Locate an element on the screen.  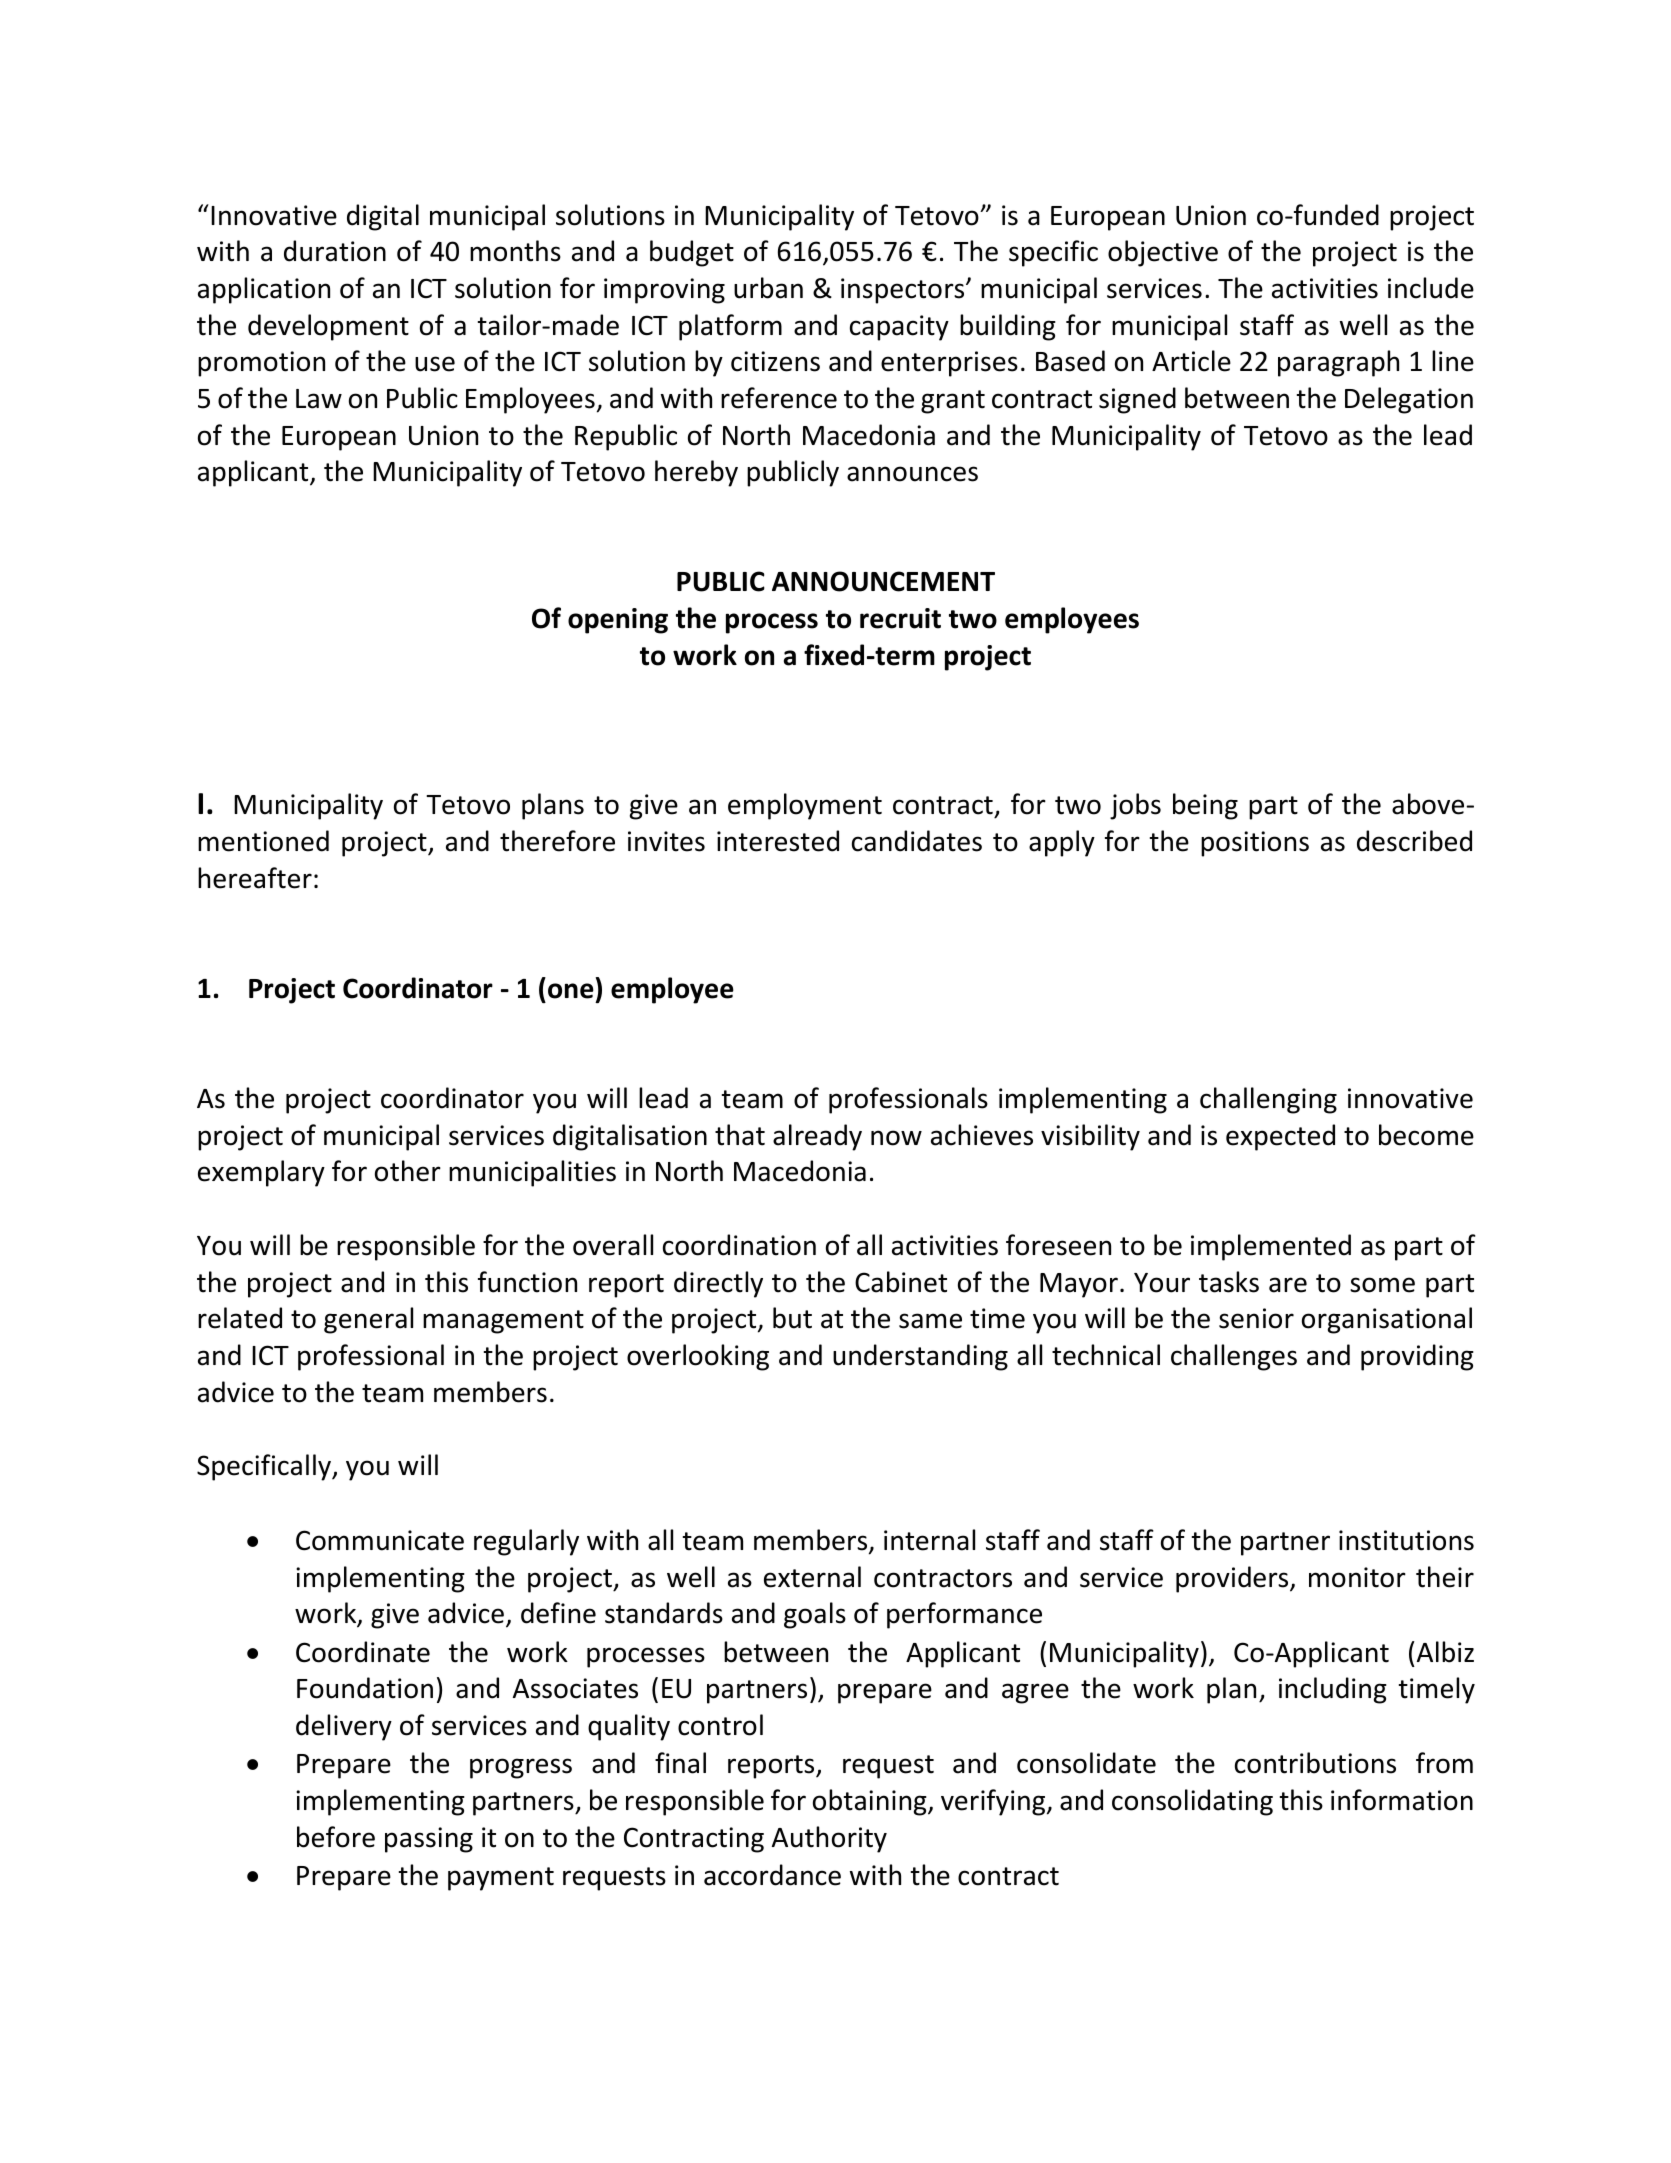
inspectors is located at coordinates (904, 291).
